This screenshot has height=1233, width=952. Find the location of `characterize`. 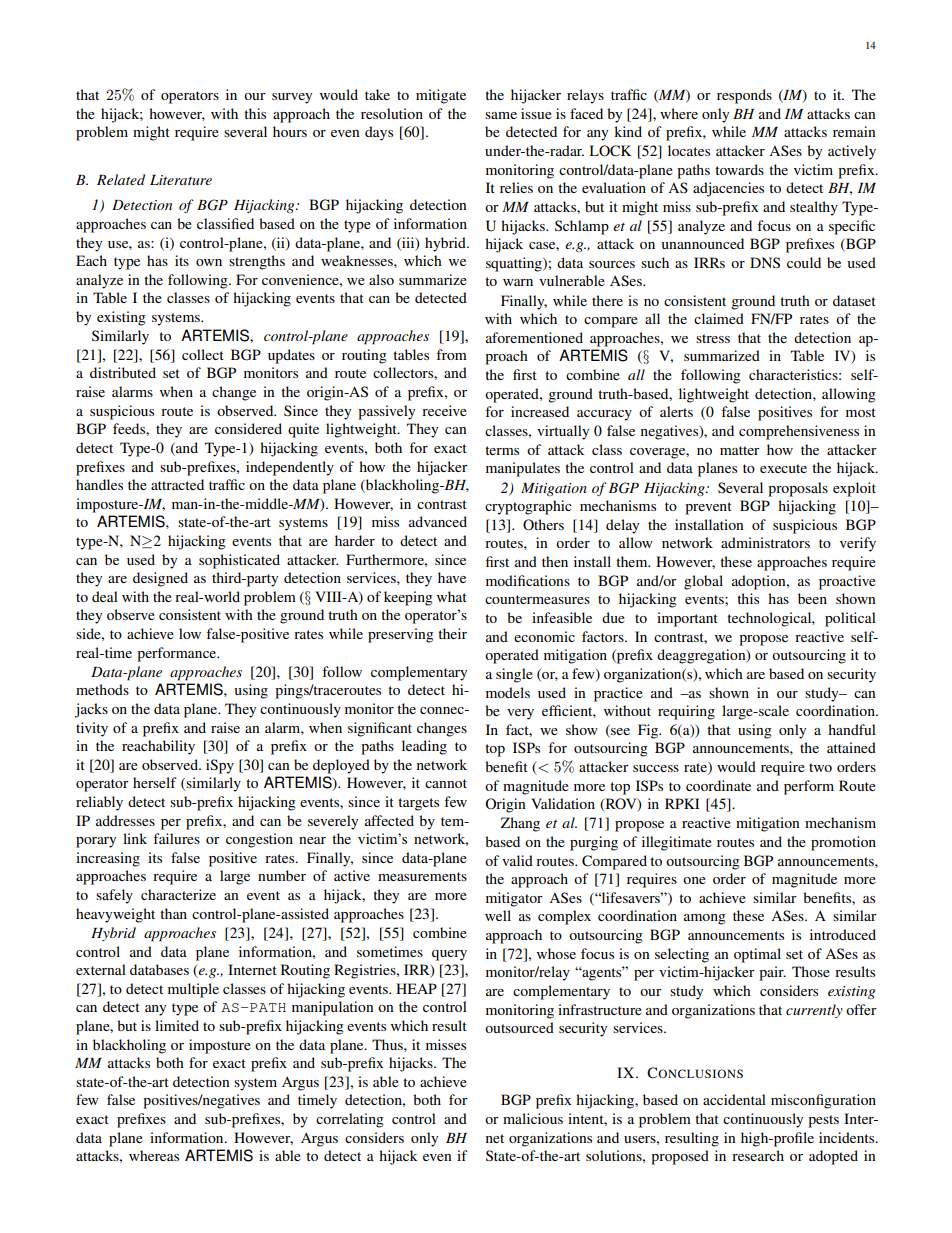

characterize is located at coordinates (178, 894).
